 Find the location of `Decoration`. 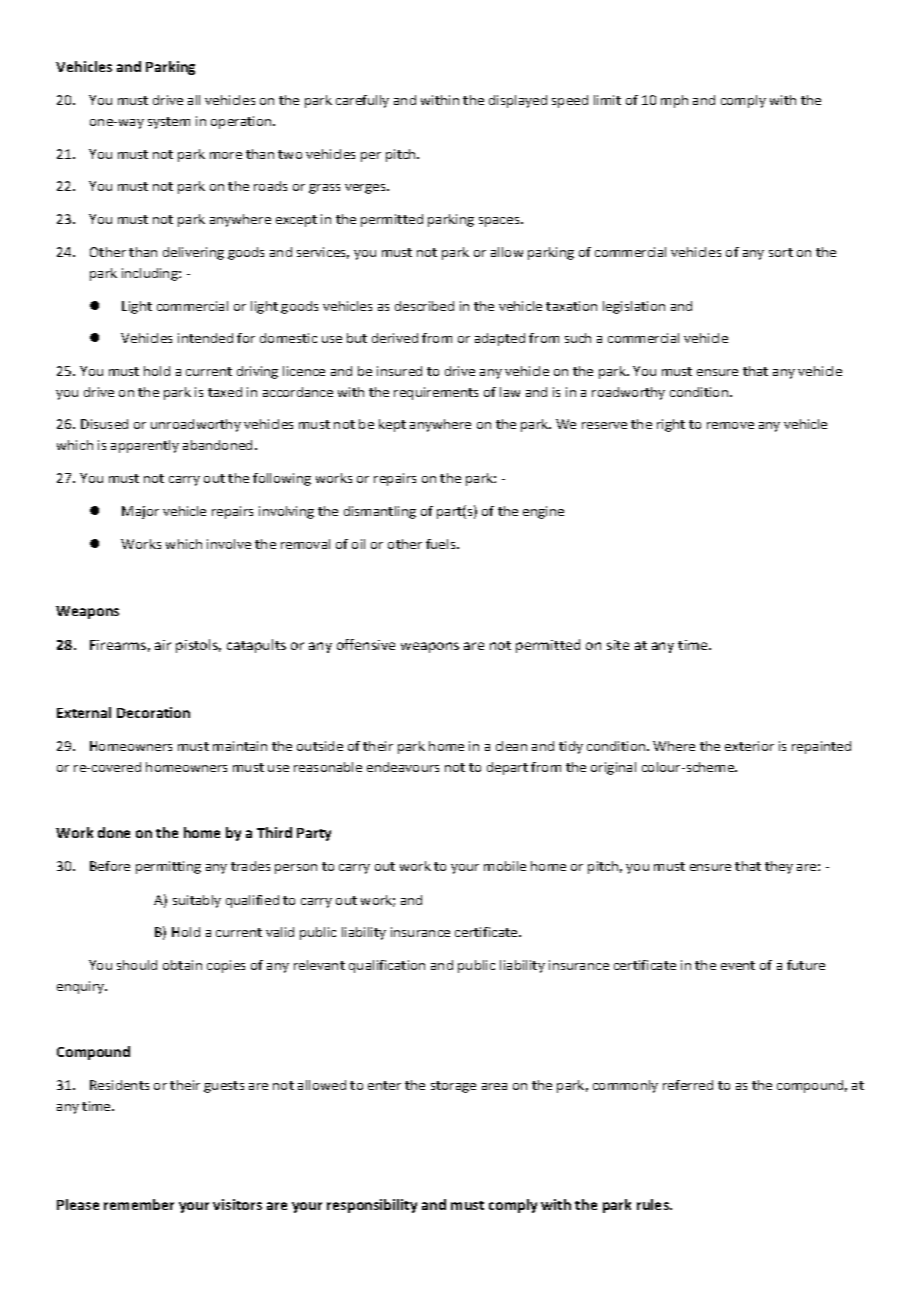

Decoration is located at coordinates (153, 712).
